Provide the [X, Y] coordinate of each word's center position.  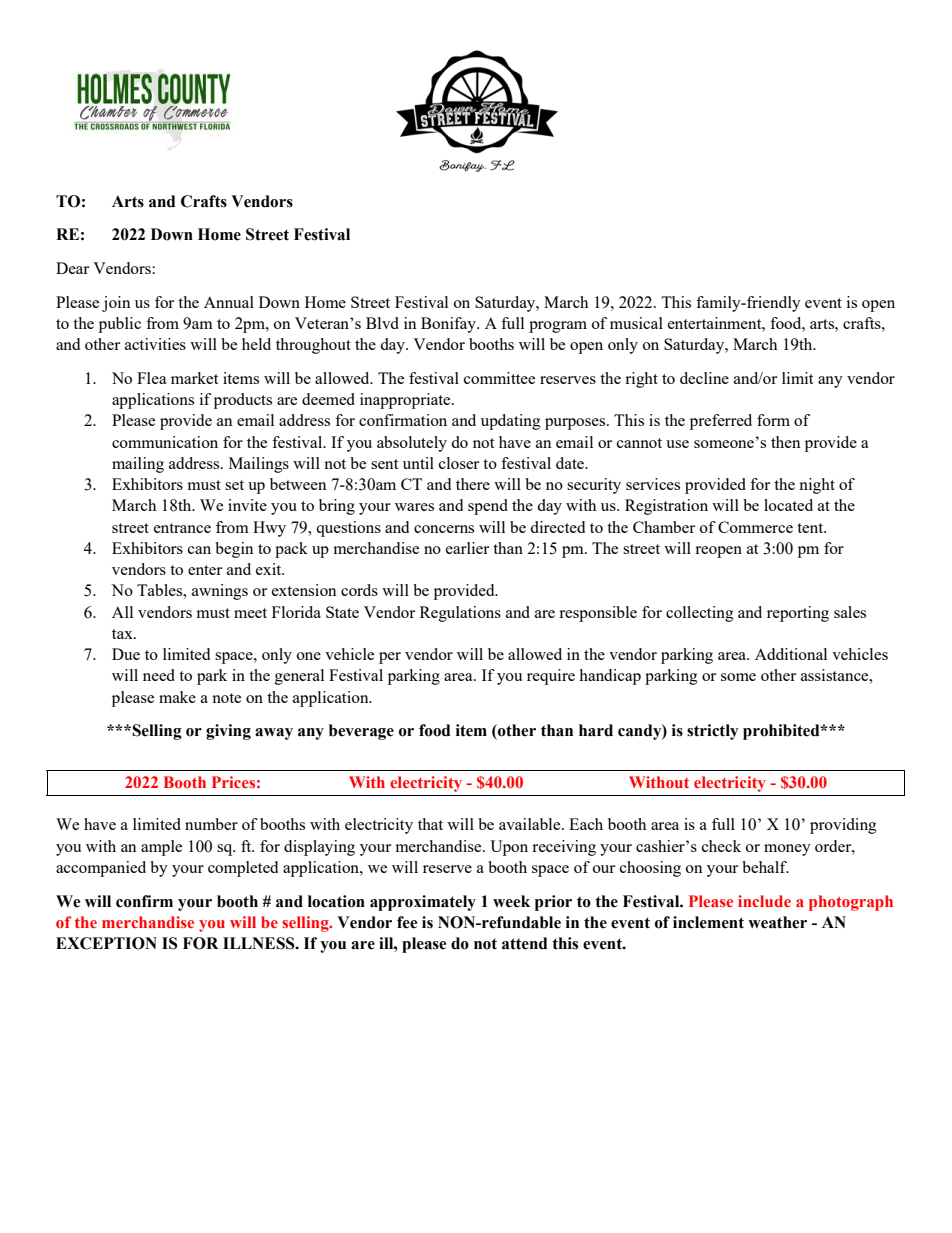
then [785, 442]
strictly [712, 732]
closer [459, 463]
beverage [361, 732]
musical [636, 323]
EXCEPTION [106, 943]
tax [123, 634]
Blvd [382, 323]
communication [165, 442]
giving [228, 732]
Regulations [460, 614]
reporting [798, 614]
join [116, 304]
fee [407, 922]
